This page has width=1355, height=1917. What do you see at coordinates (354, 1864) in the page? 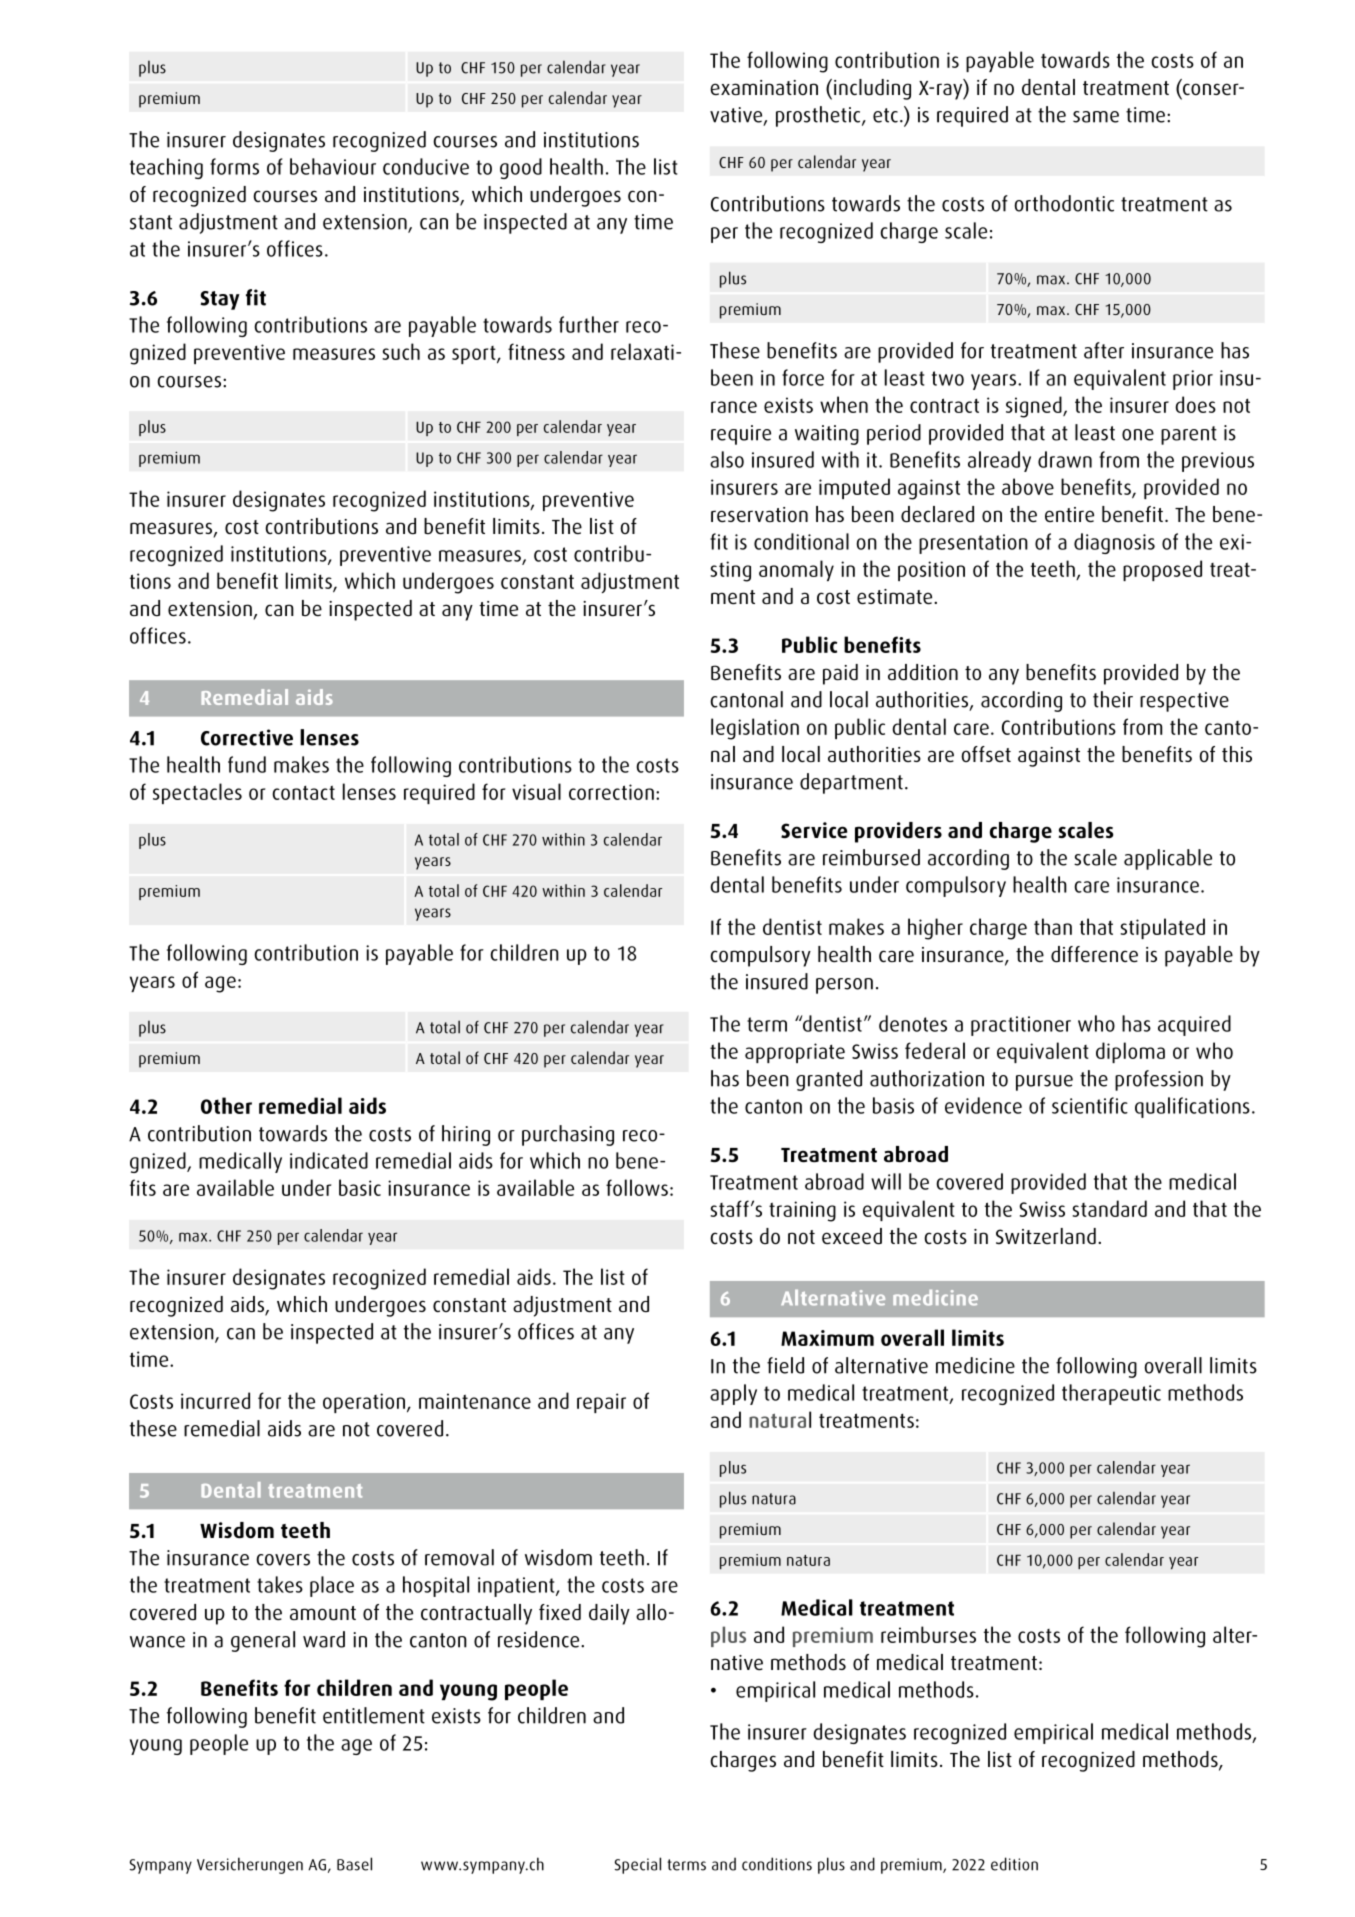
I see `Basel` at bounding box center [354, 1864].
